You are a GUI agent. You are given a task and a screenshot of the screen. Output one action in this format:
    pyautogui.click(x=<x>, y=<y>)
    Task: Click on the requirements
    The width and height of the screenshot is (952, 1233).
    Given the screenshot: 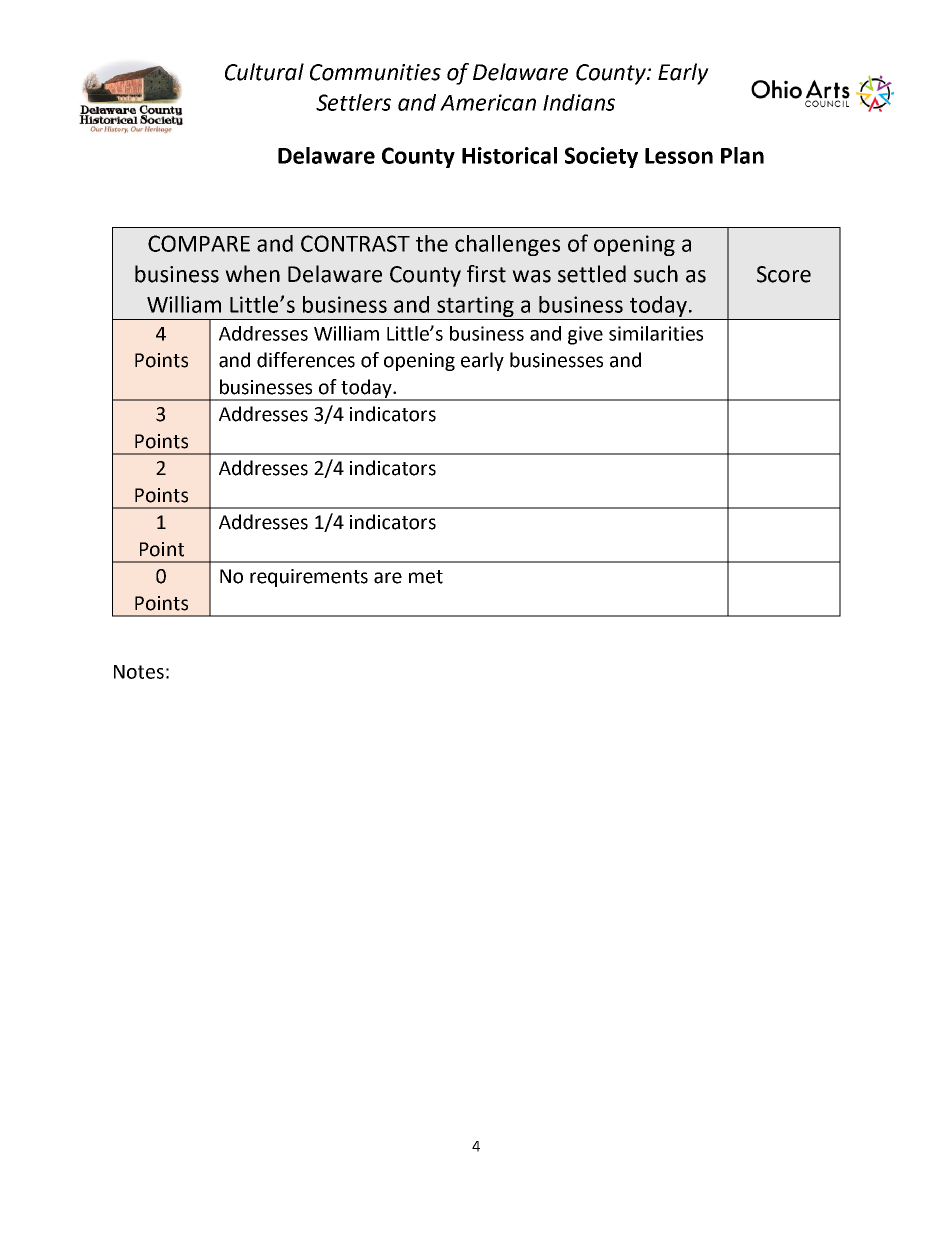 What is the action you would take?
    pyautogui.click(x=309, y=578)
